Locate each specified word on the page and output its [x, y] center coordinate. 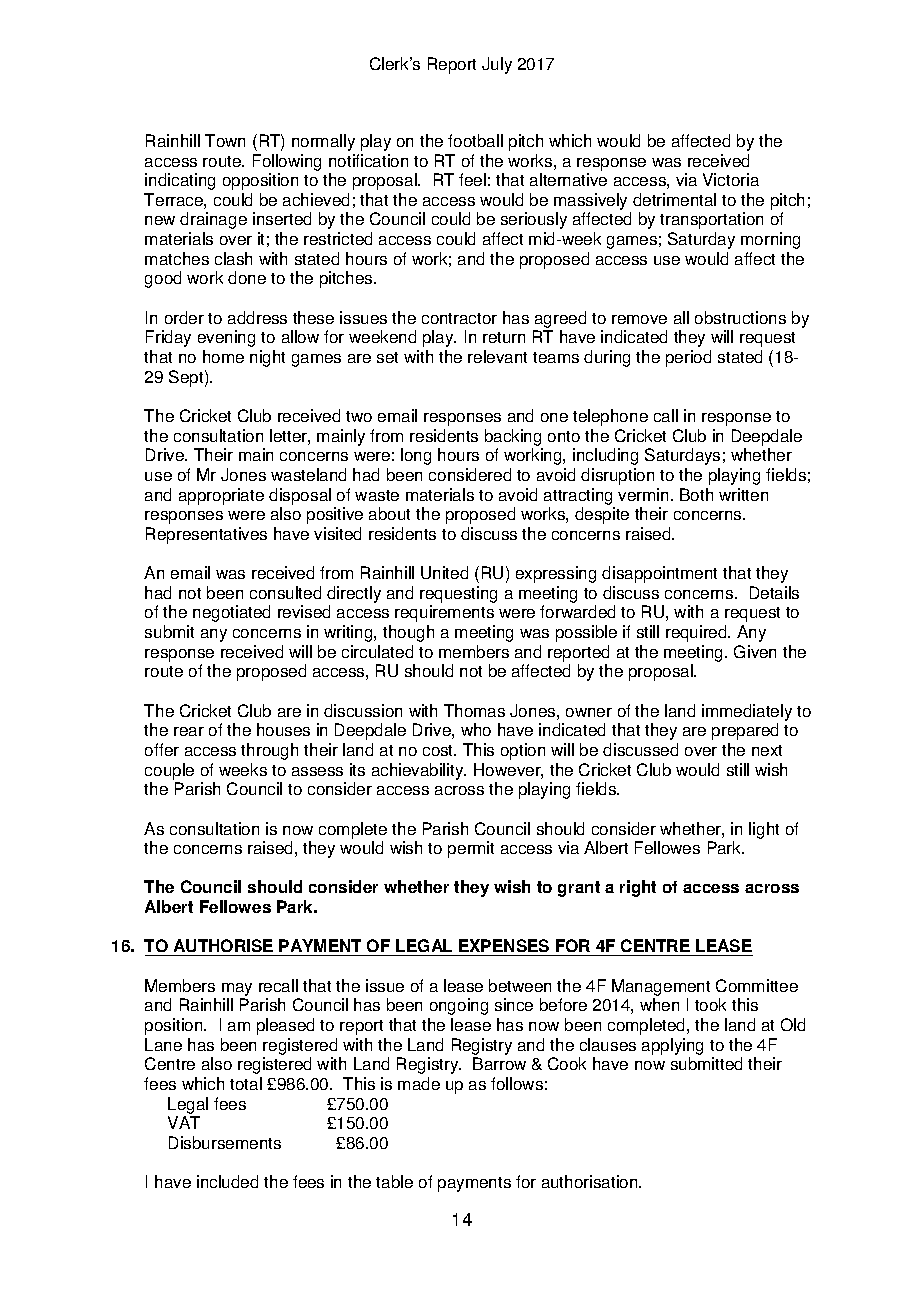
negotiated [231, 613]
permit [471, 849]
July [497, 65]
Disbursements [225, 1142]
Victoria [731, 179]
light [764, 830]
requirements [444, 613]
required [697, 633]
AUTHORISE [224, 947]
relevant [497, 356]
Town [225, 140]
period [688, 358]
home [223, 356]
